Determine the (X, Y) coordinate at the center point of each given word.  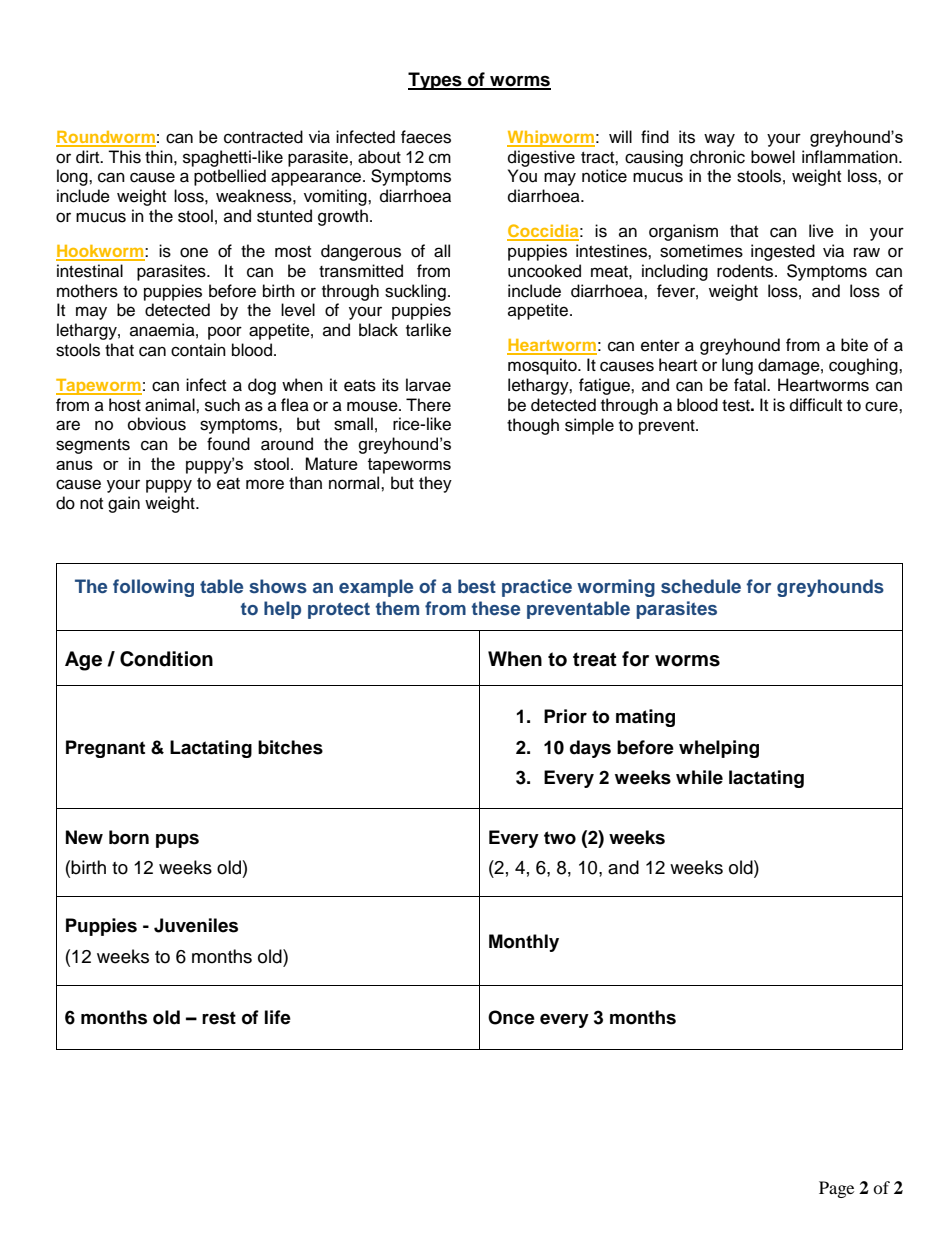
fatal (751, 385)
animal (171, 405)
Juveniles (196, 925)
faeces (426, 137)
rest (219, 1018)
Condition (166, 659)
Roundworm (106, 138)
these (496, 608)
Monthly (524, 943)
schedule (701, 586)
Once (511, 1017)
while (699, 777)
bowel (773, 157)
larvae (428, 385)
